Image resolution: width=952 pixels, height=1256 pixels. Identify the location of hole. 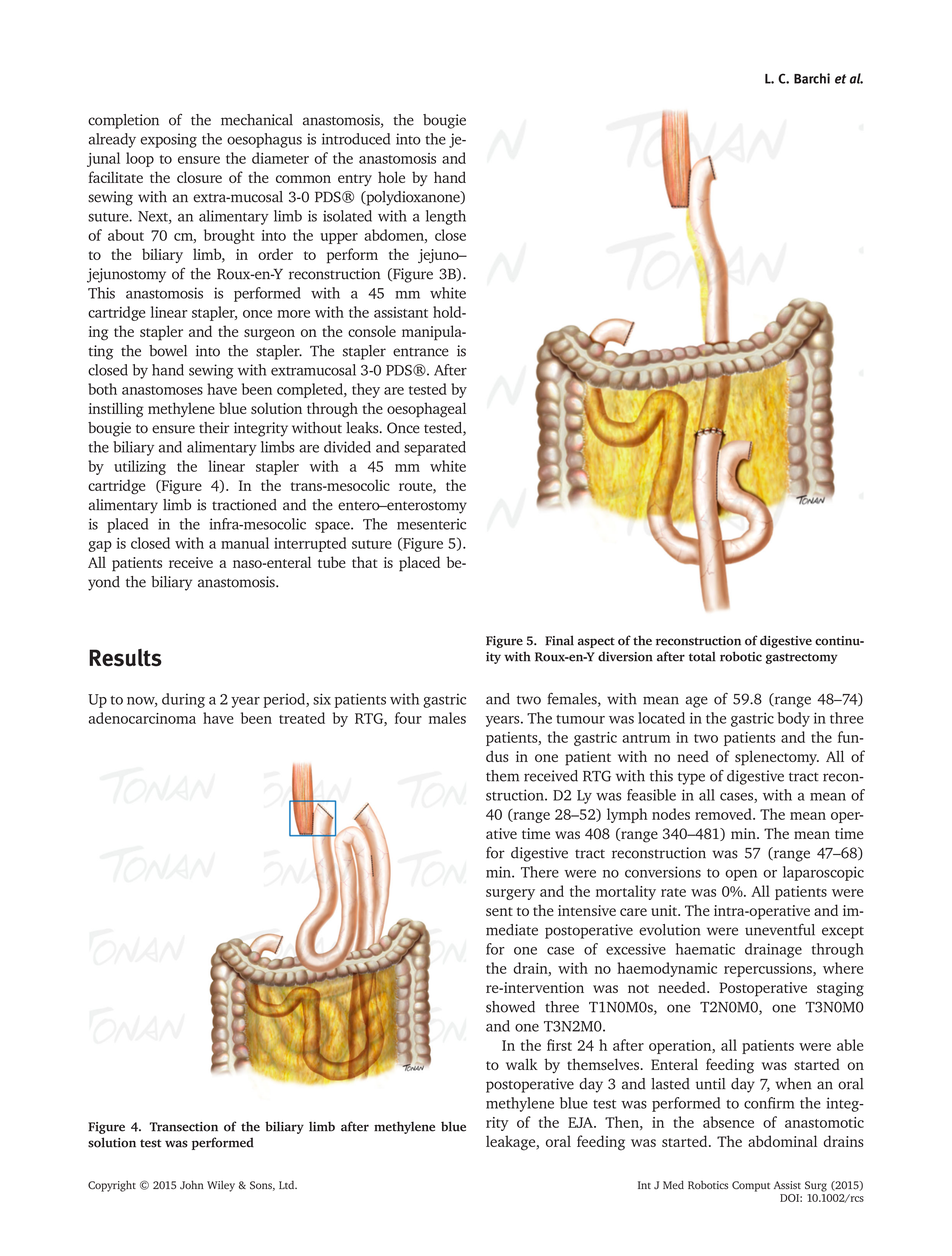
(391, 177).
